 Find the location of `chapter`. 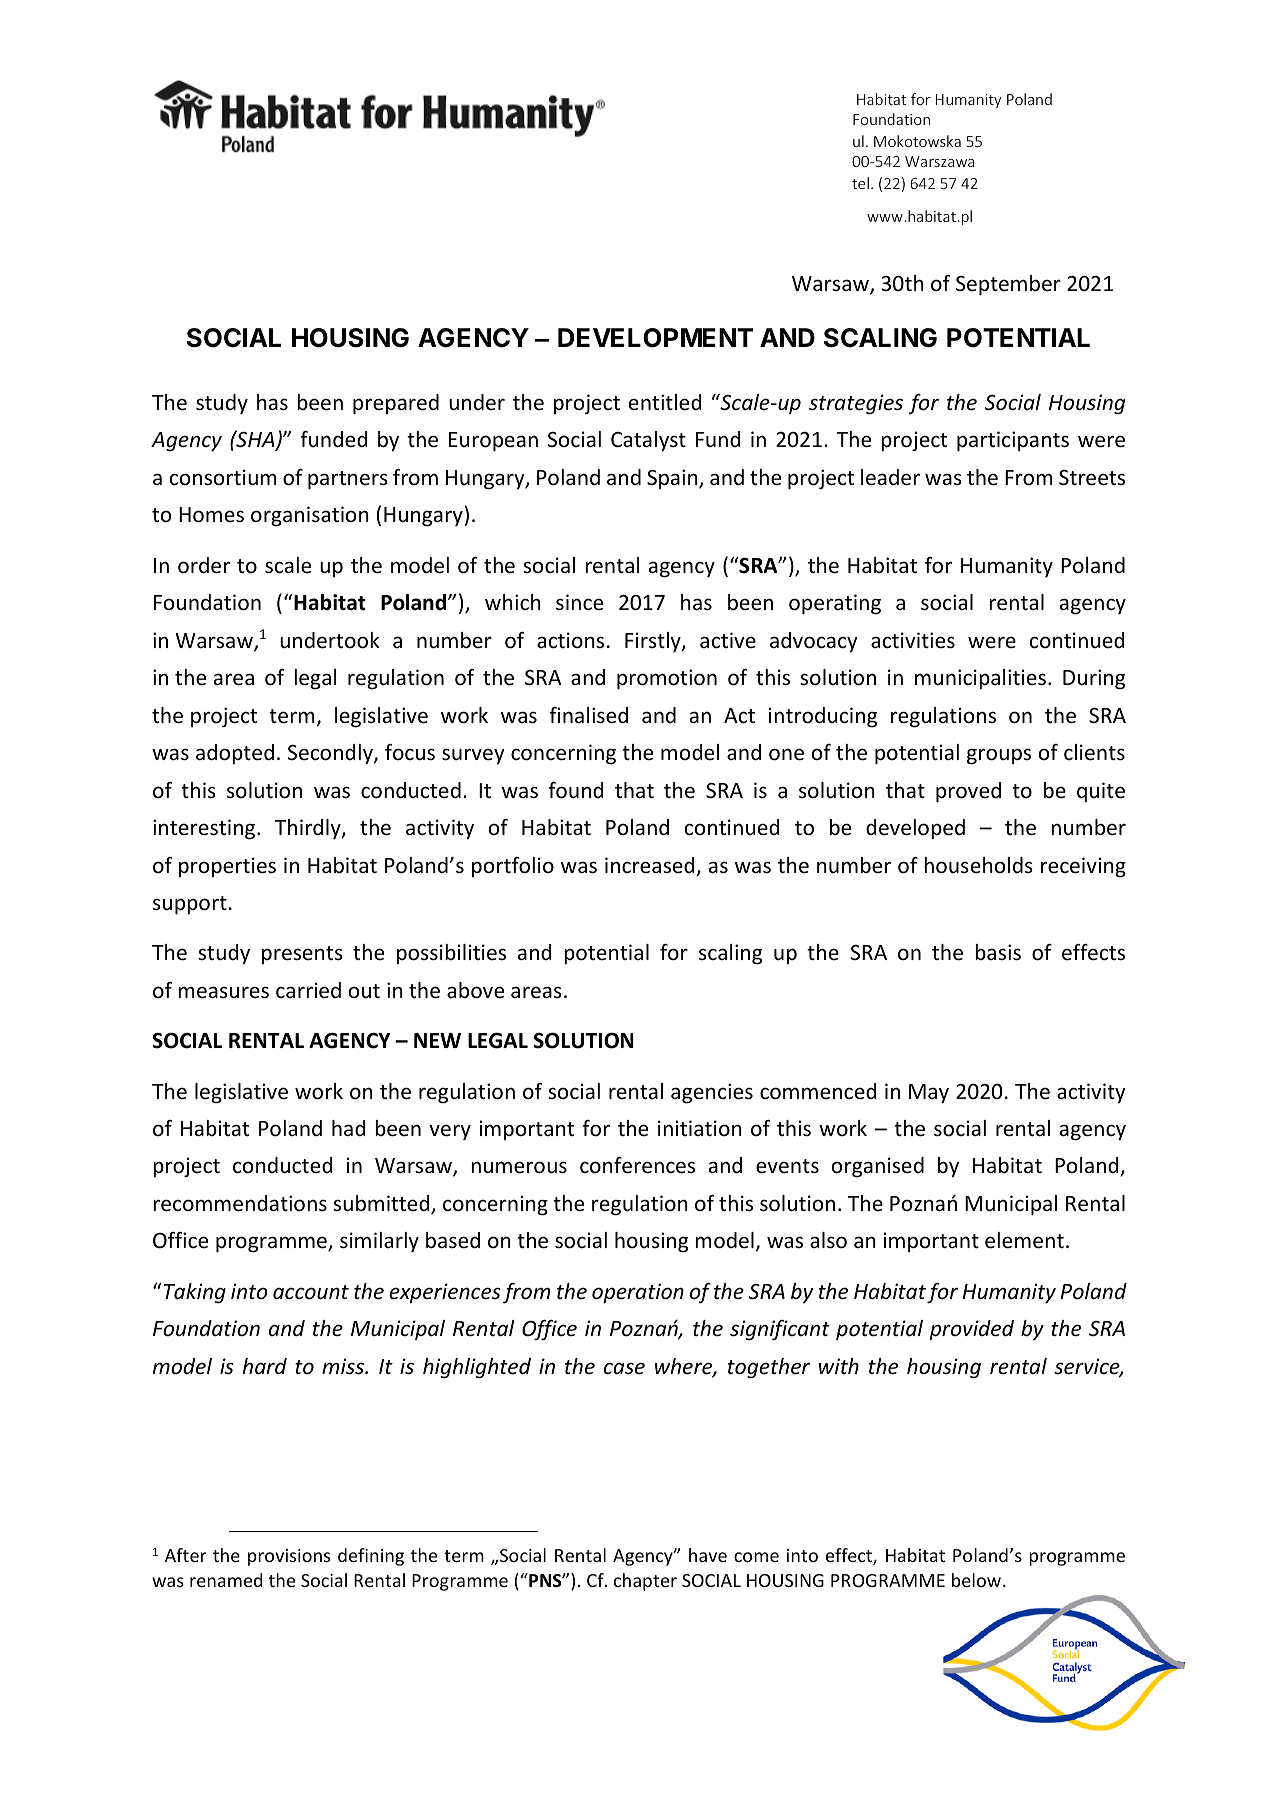

chapter is located at coordinates (645, 1582).
